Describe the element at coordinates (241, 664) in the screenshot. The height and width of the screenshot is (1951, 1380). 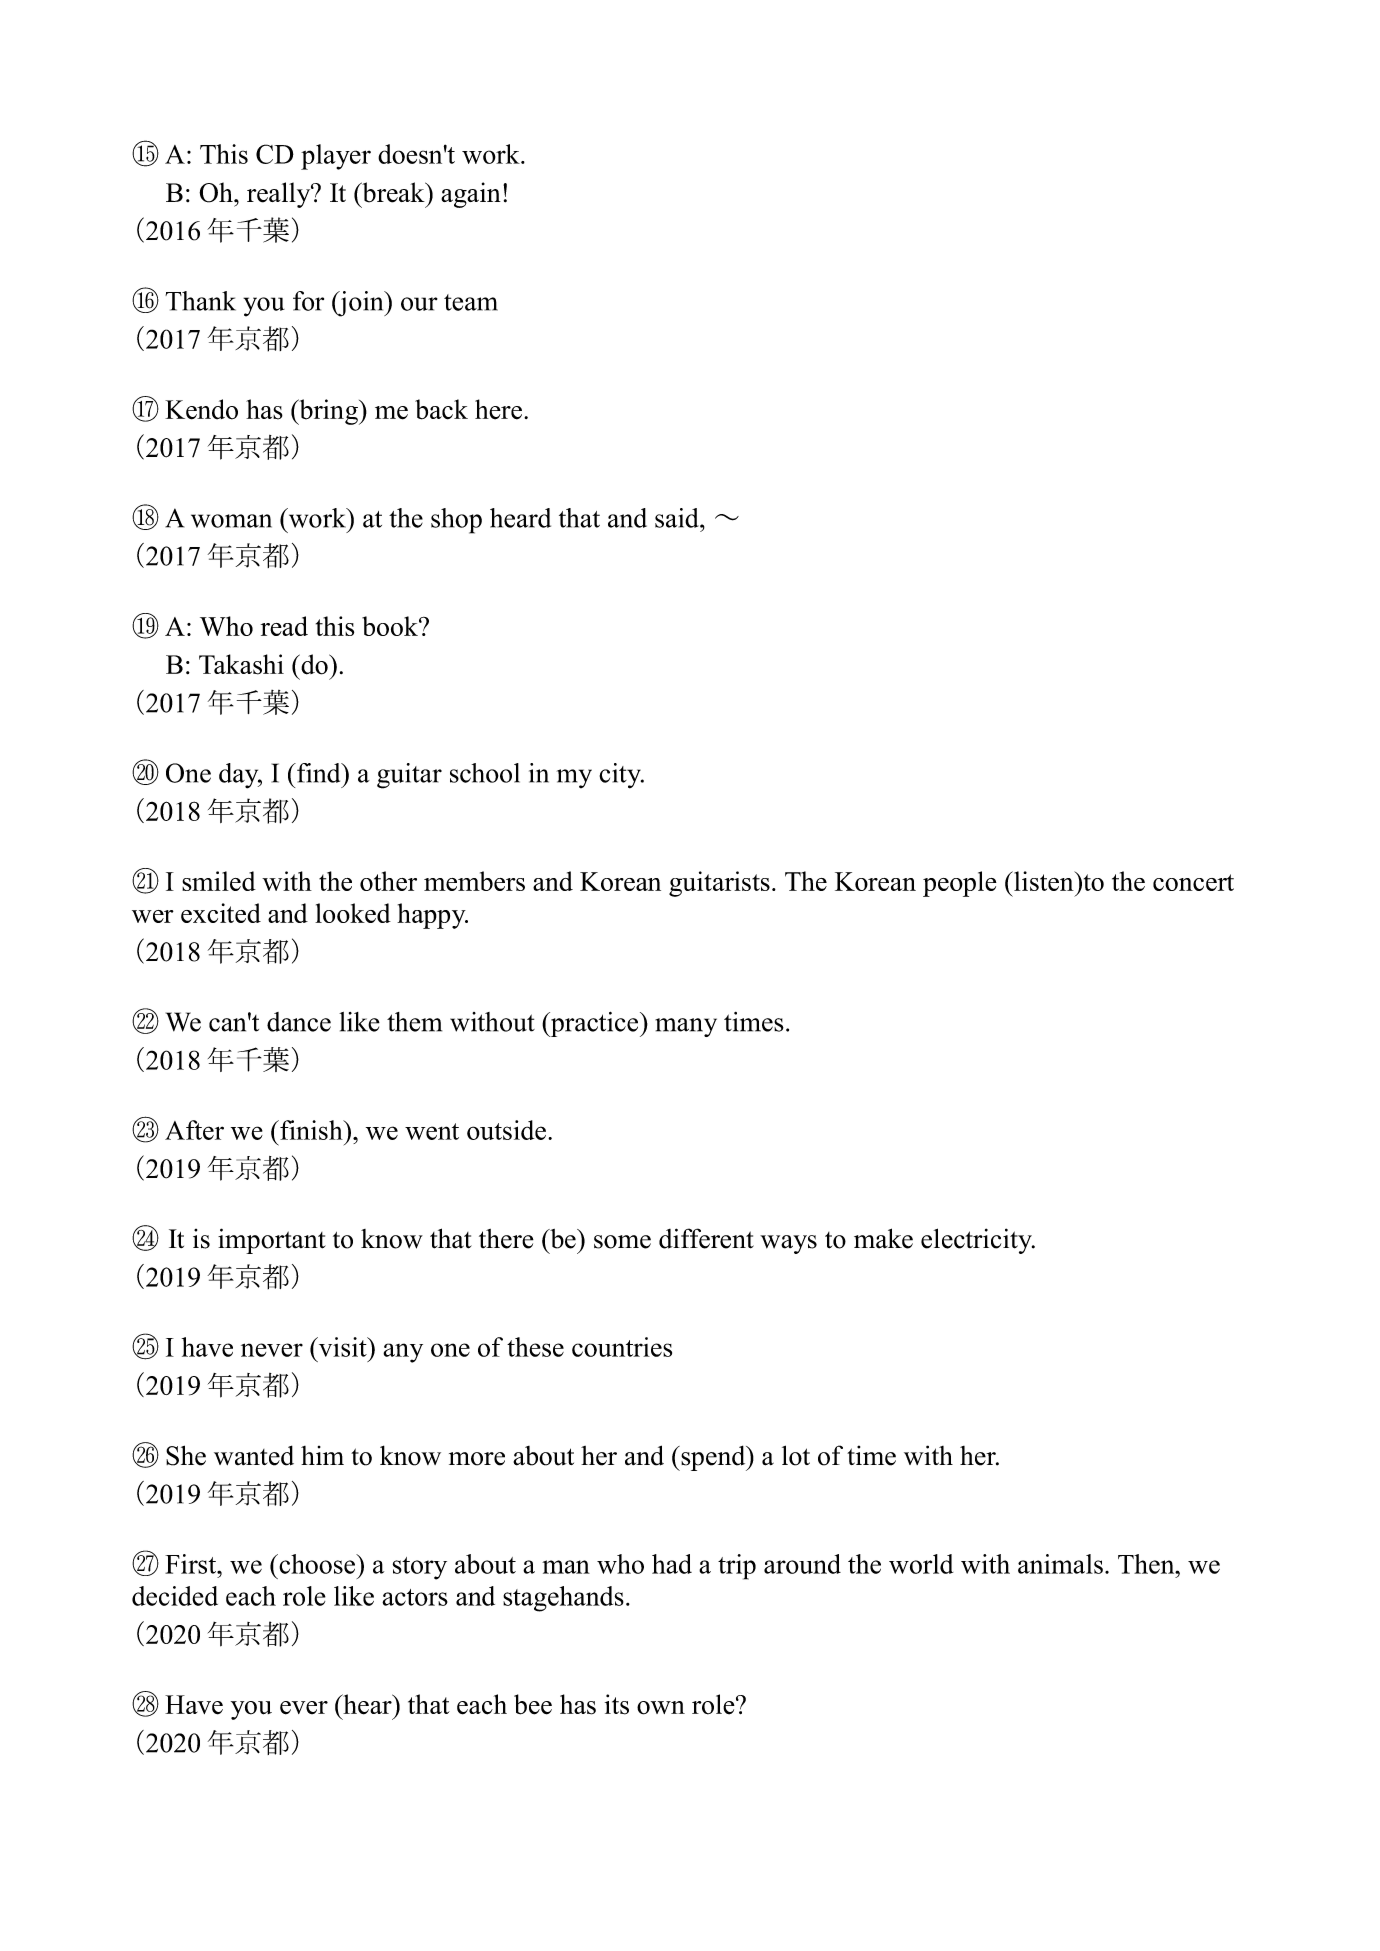
I see `Takashi` at that location.
